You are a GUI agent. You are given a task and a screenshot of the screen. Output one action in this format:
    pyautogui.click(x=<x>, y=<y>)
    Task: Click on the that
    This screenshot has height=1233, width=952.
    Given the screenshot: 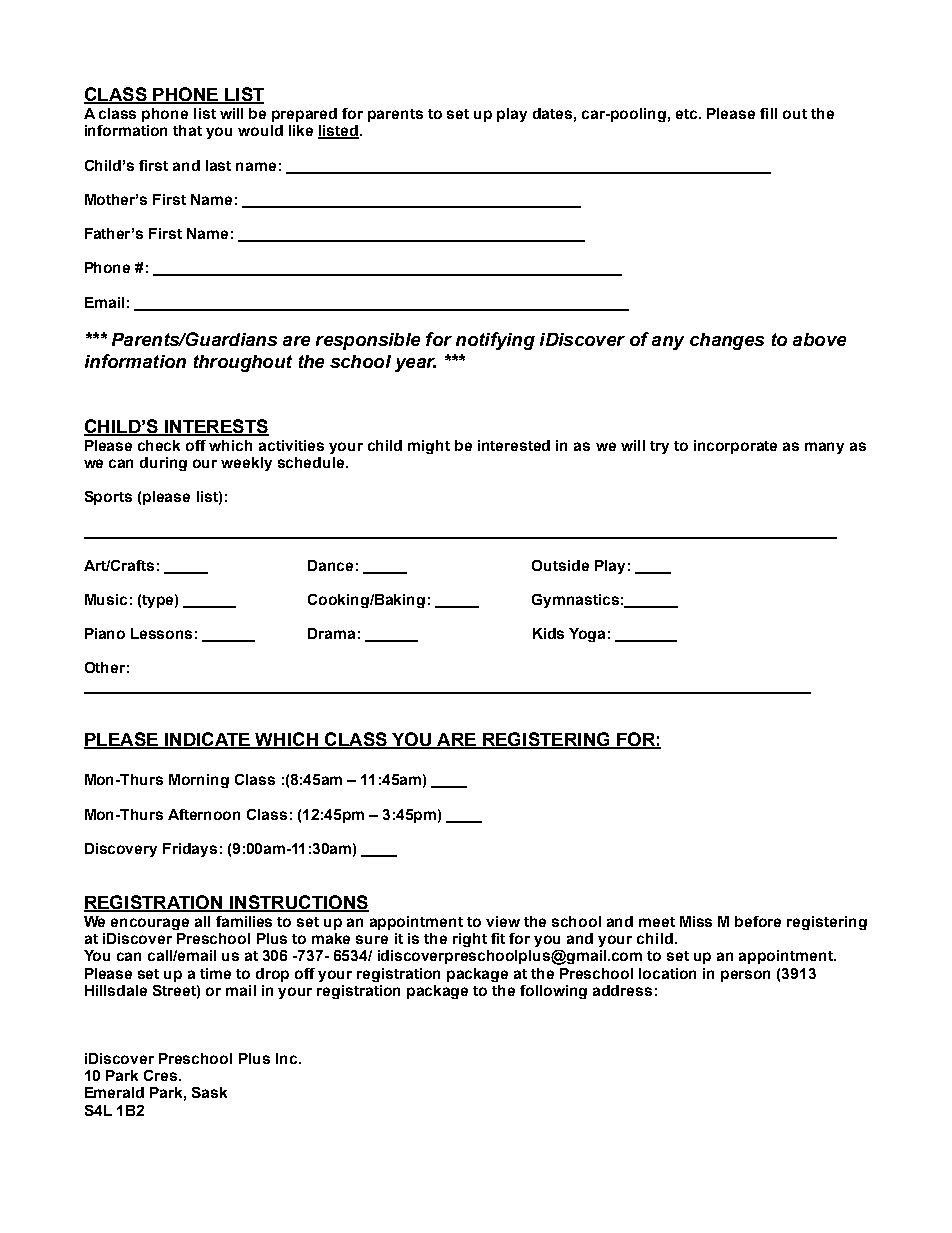 What is the action you would take?
    pyautogui.click(x=187, y=130)
